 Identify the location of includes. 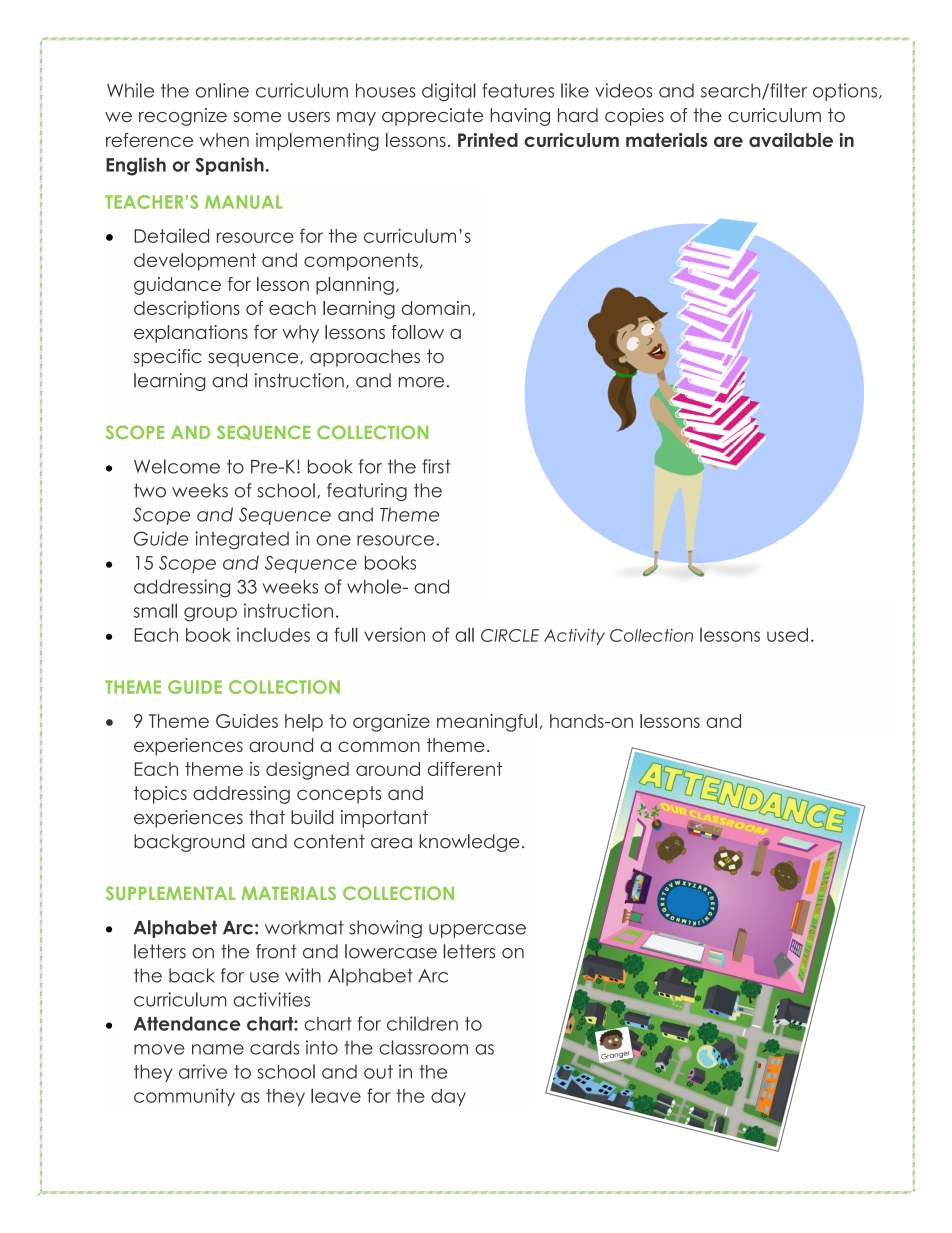
(273, 635).
